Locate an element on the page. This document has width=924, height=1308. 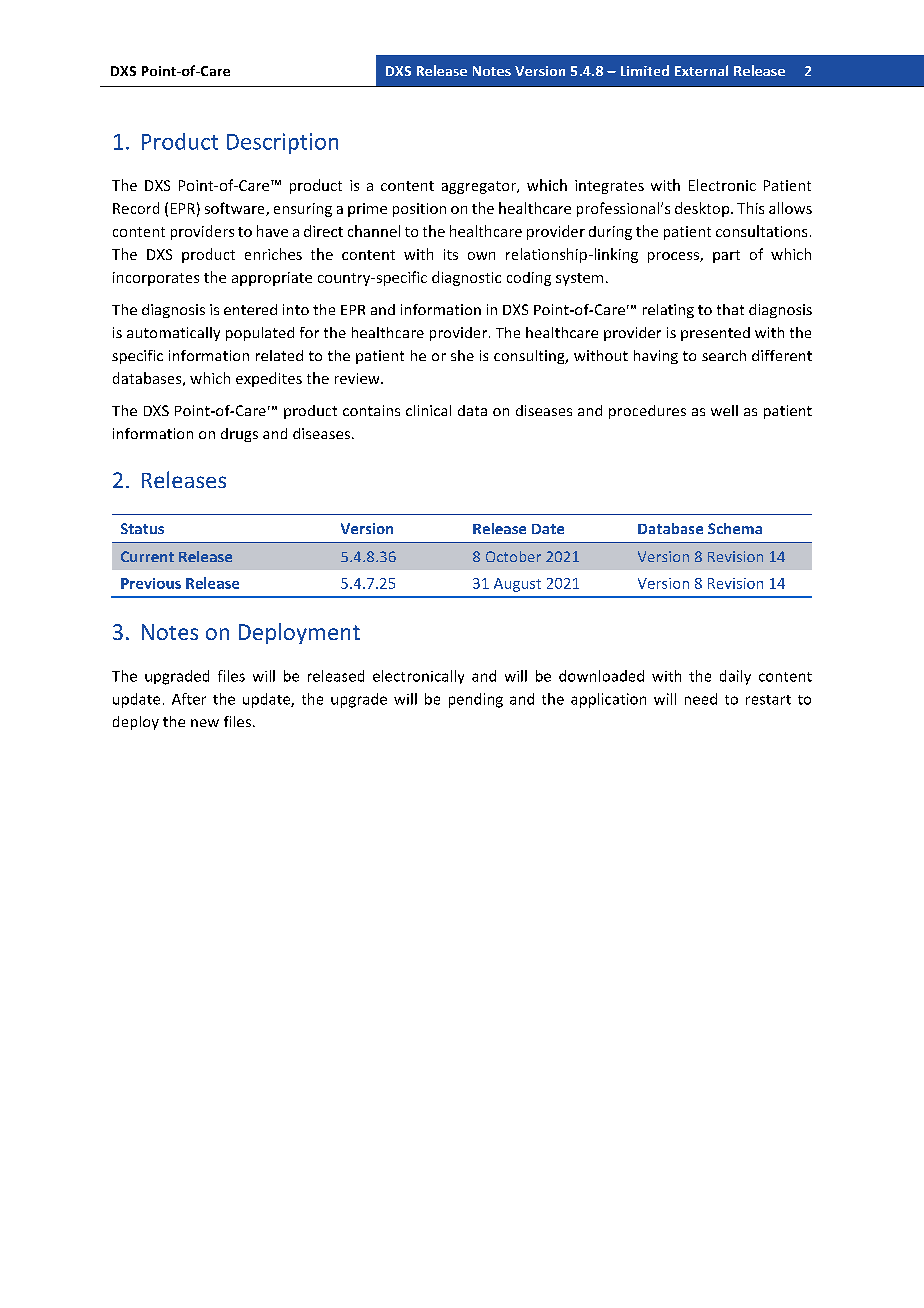
Schema is located at coordinates (735, 528).
